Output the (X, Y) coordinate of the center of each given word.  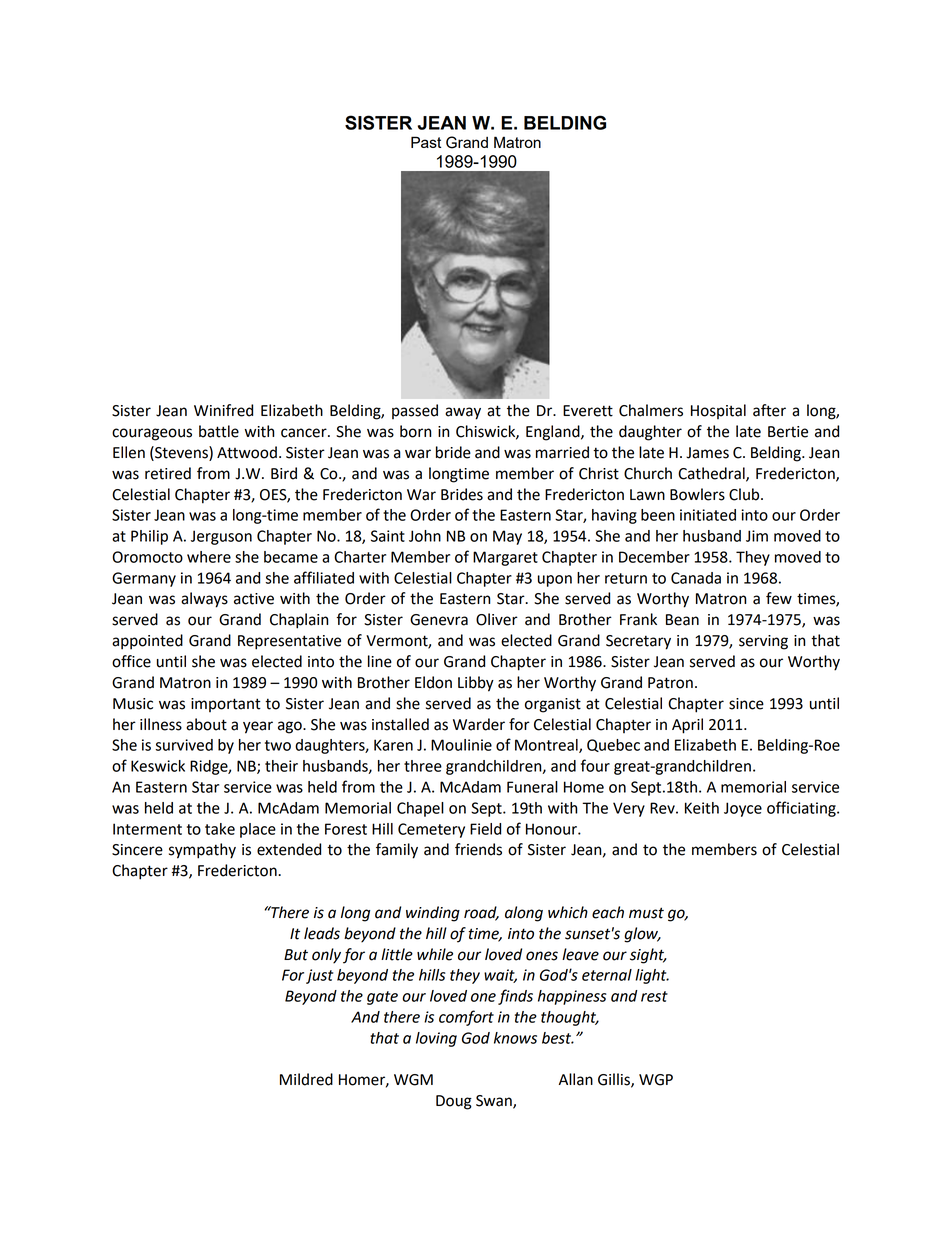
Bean (682, 620)
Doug (454, 1102)
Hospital (718, 411)
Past (426, 142)
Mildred (306, 1079)
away (463, 413)
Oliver (497, 619)
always (204, 600)
